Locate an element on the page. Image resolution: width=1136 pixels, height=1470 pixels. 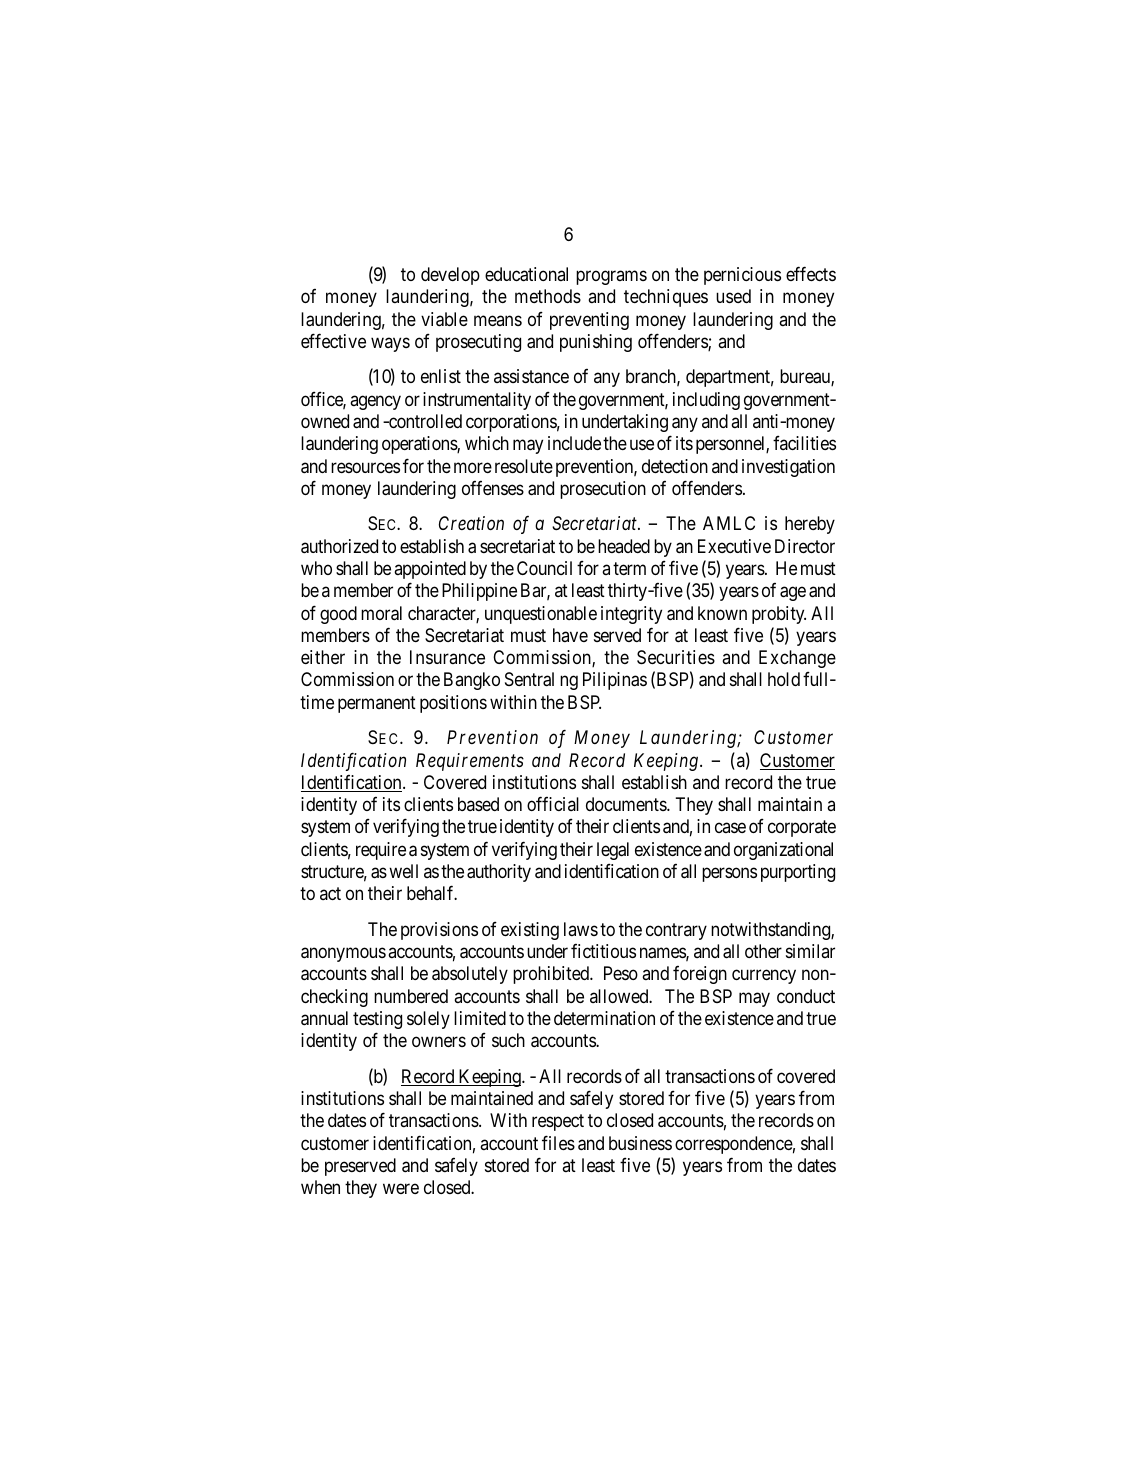
hold is located at coordinates (784, 679).
